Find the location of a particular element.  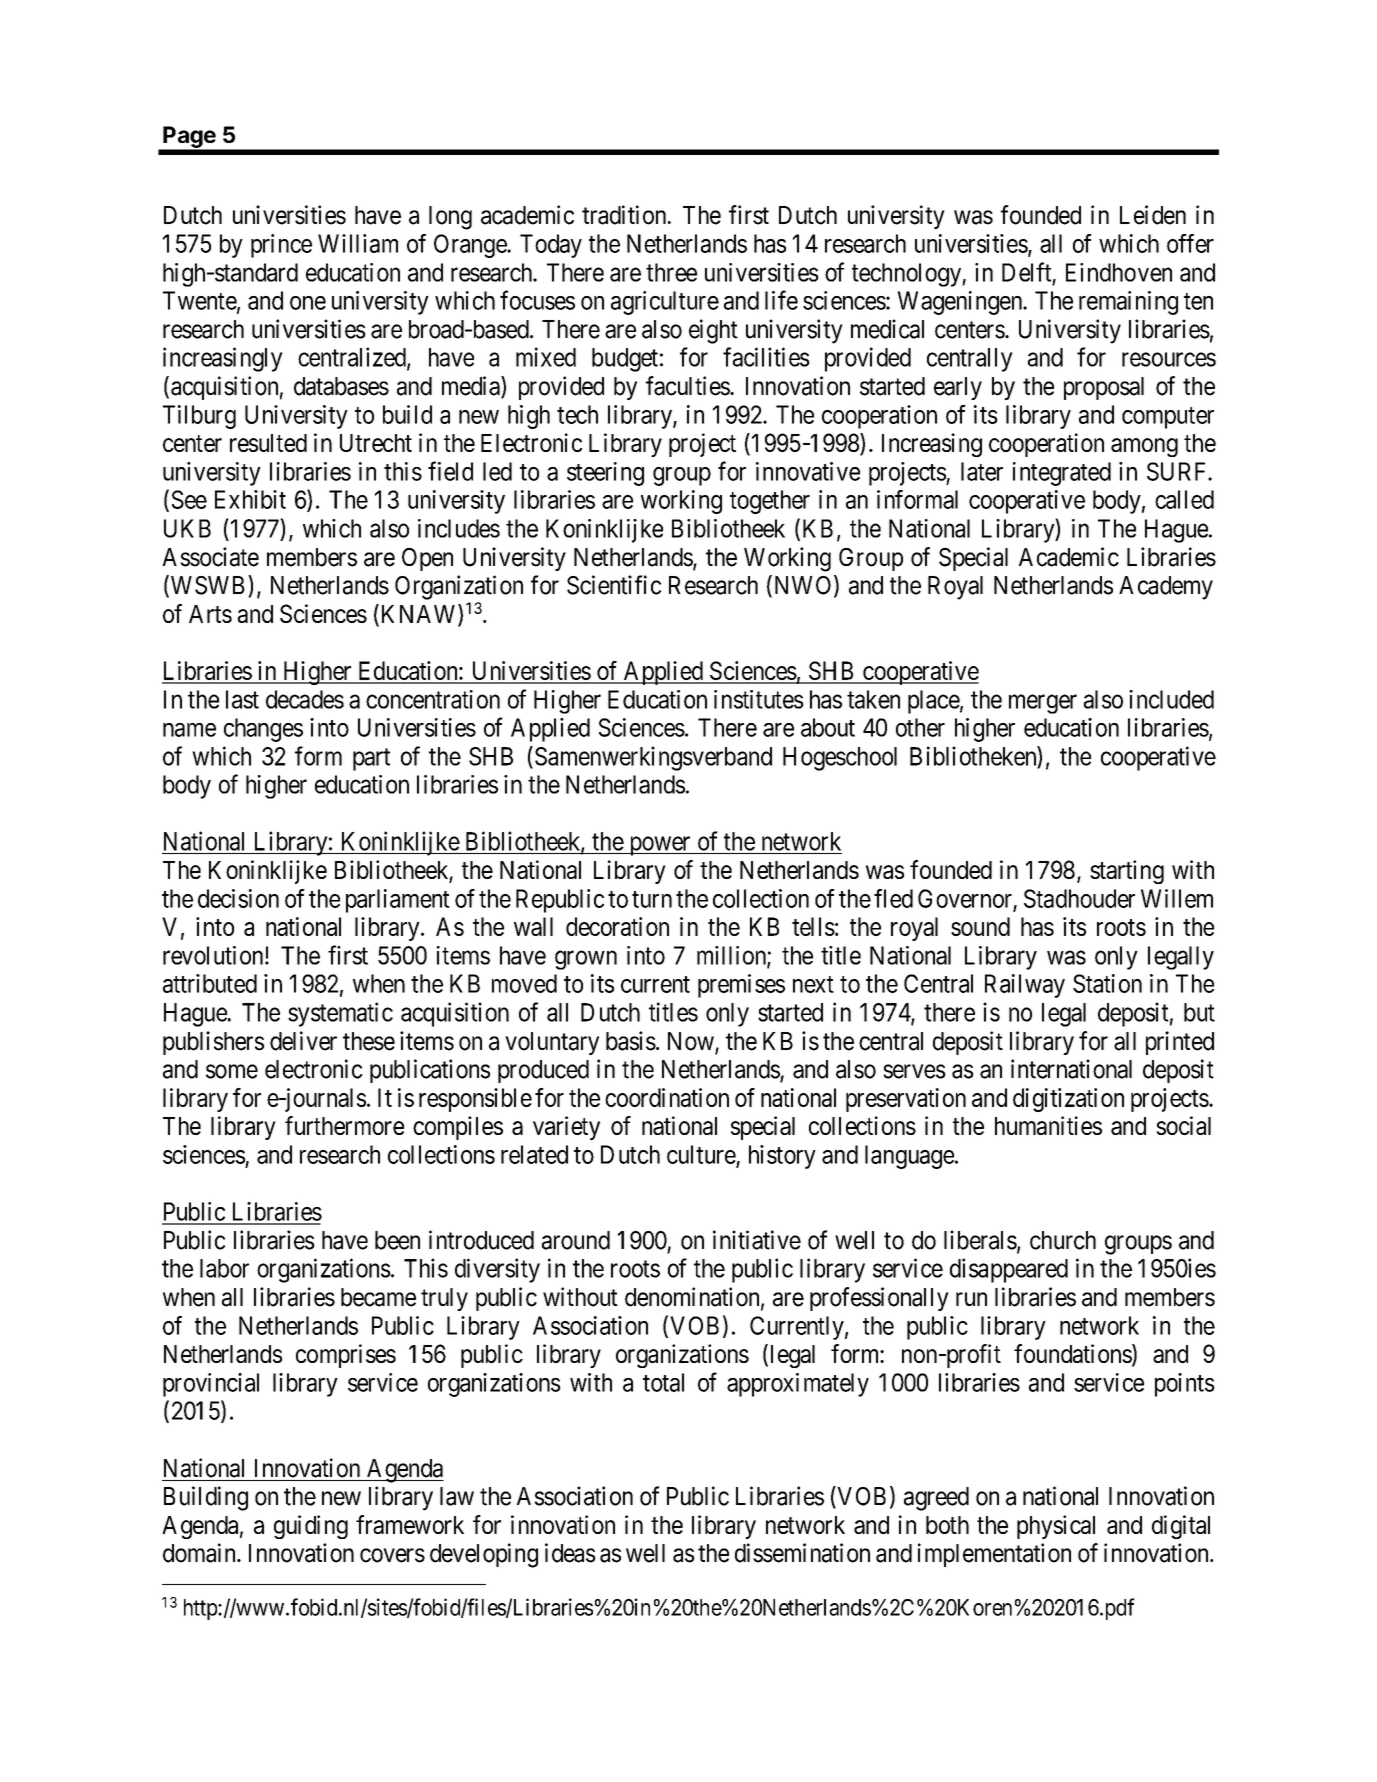

guiding is located at coordinates (311, 1527).
